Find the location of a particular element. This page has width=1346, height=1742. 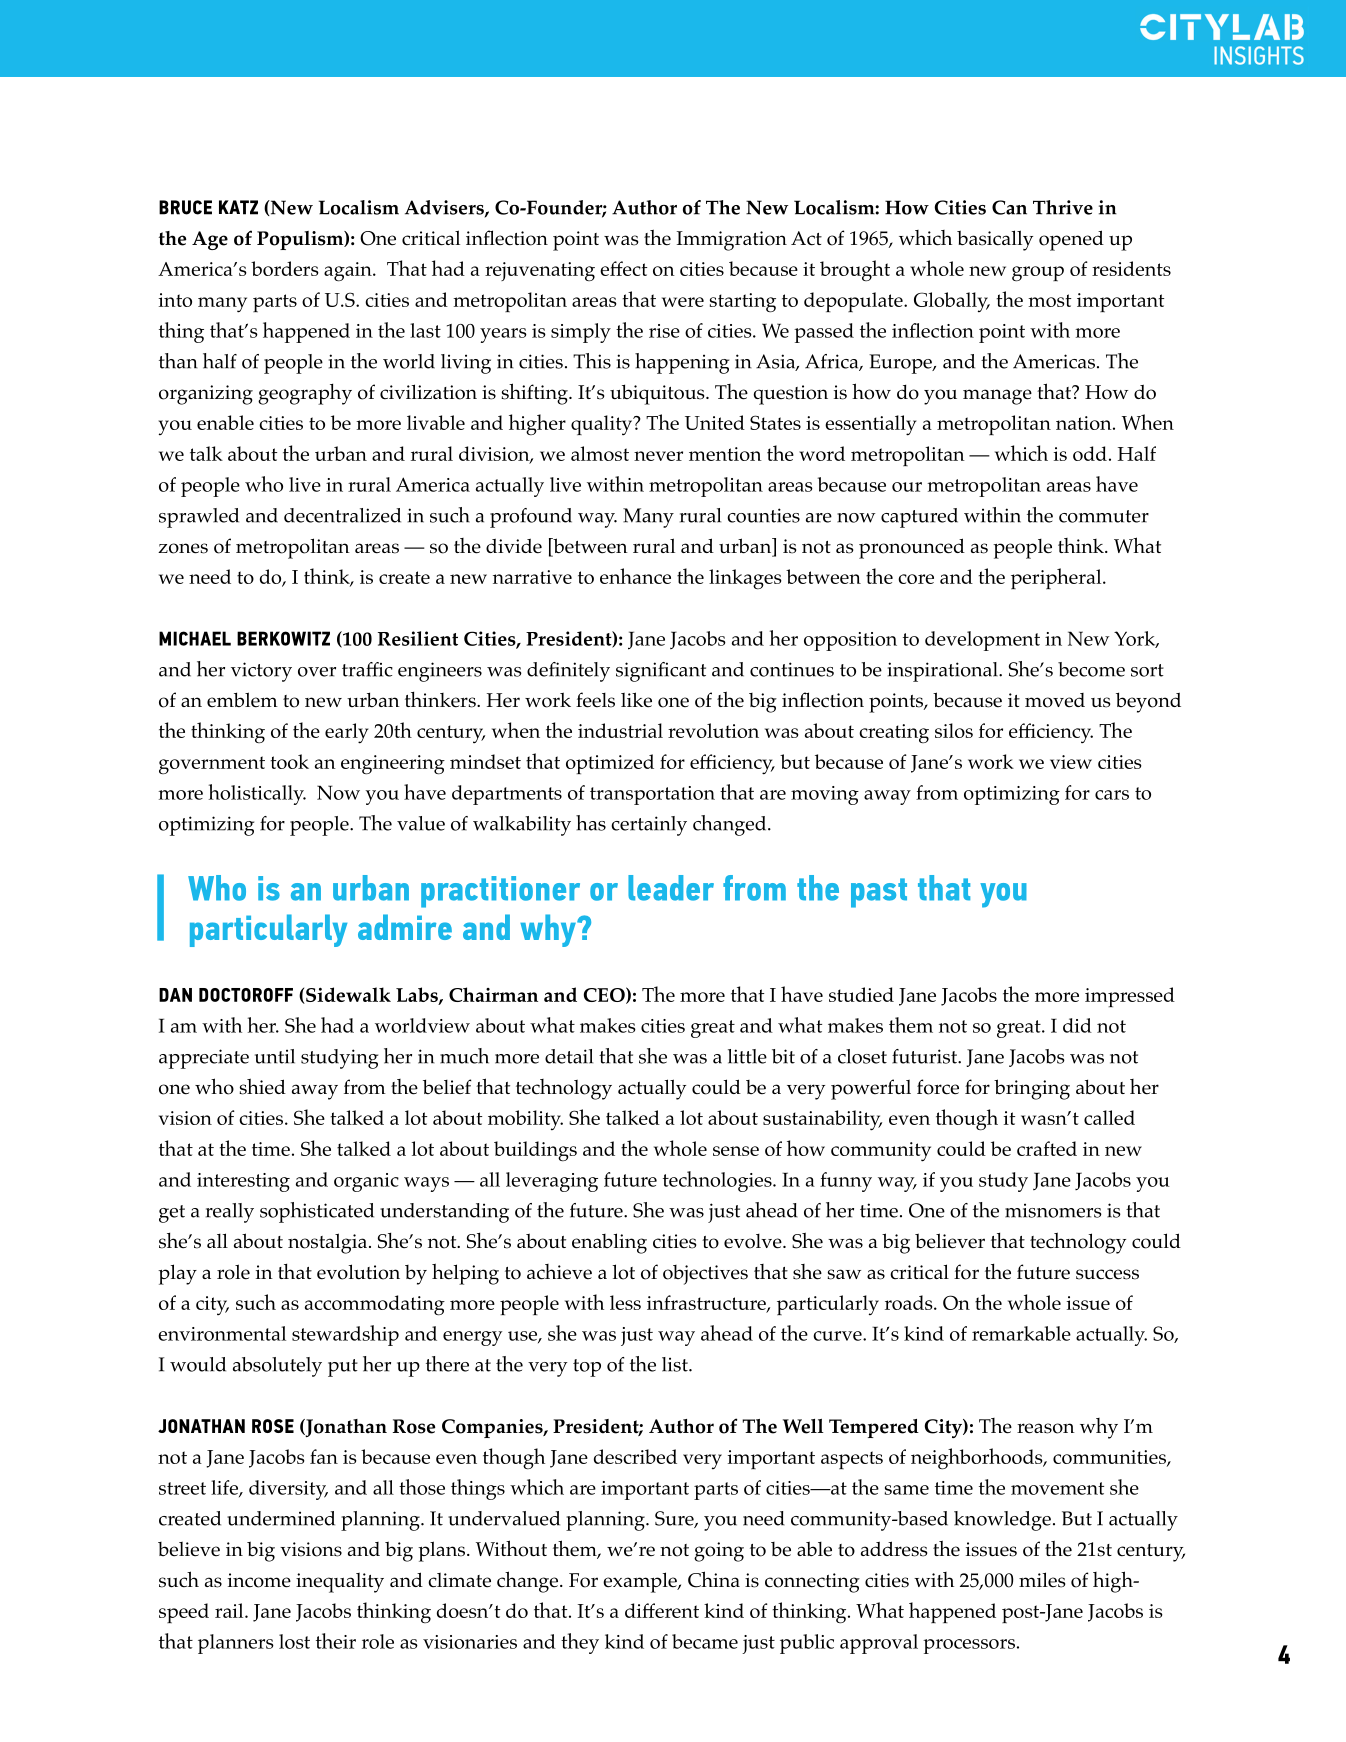

impressed is located at coordinates (1130, 997).
